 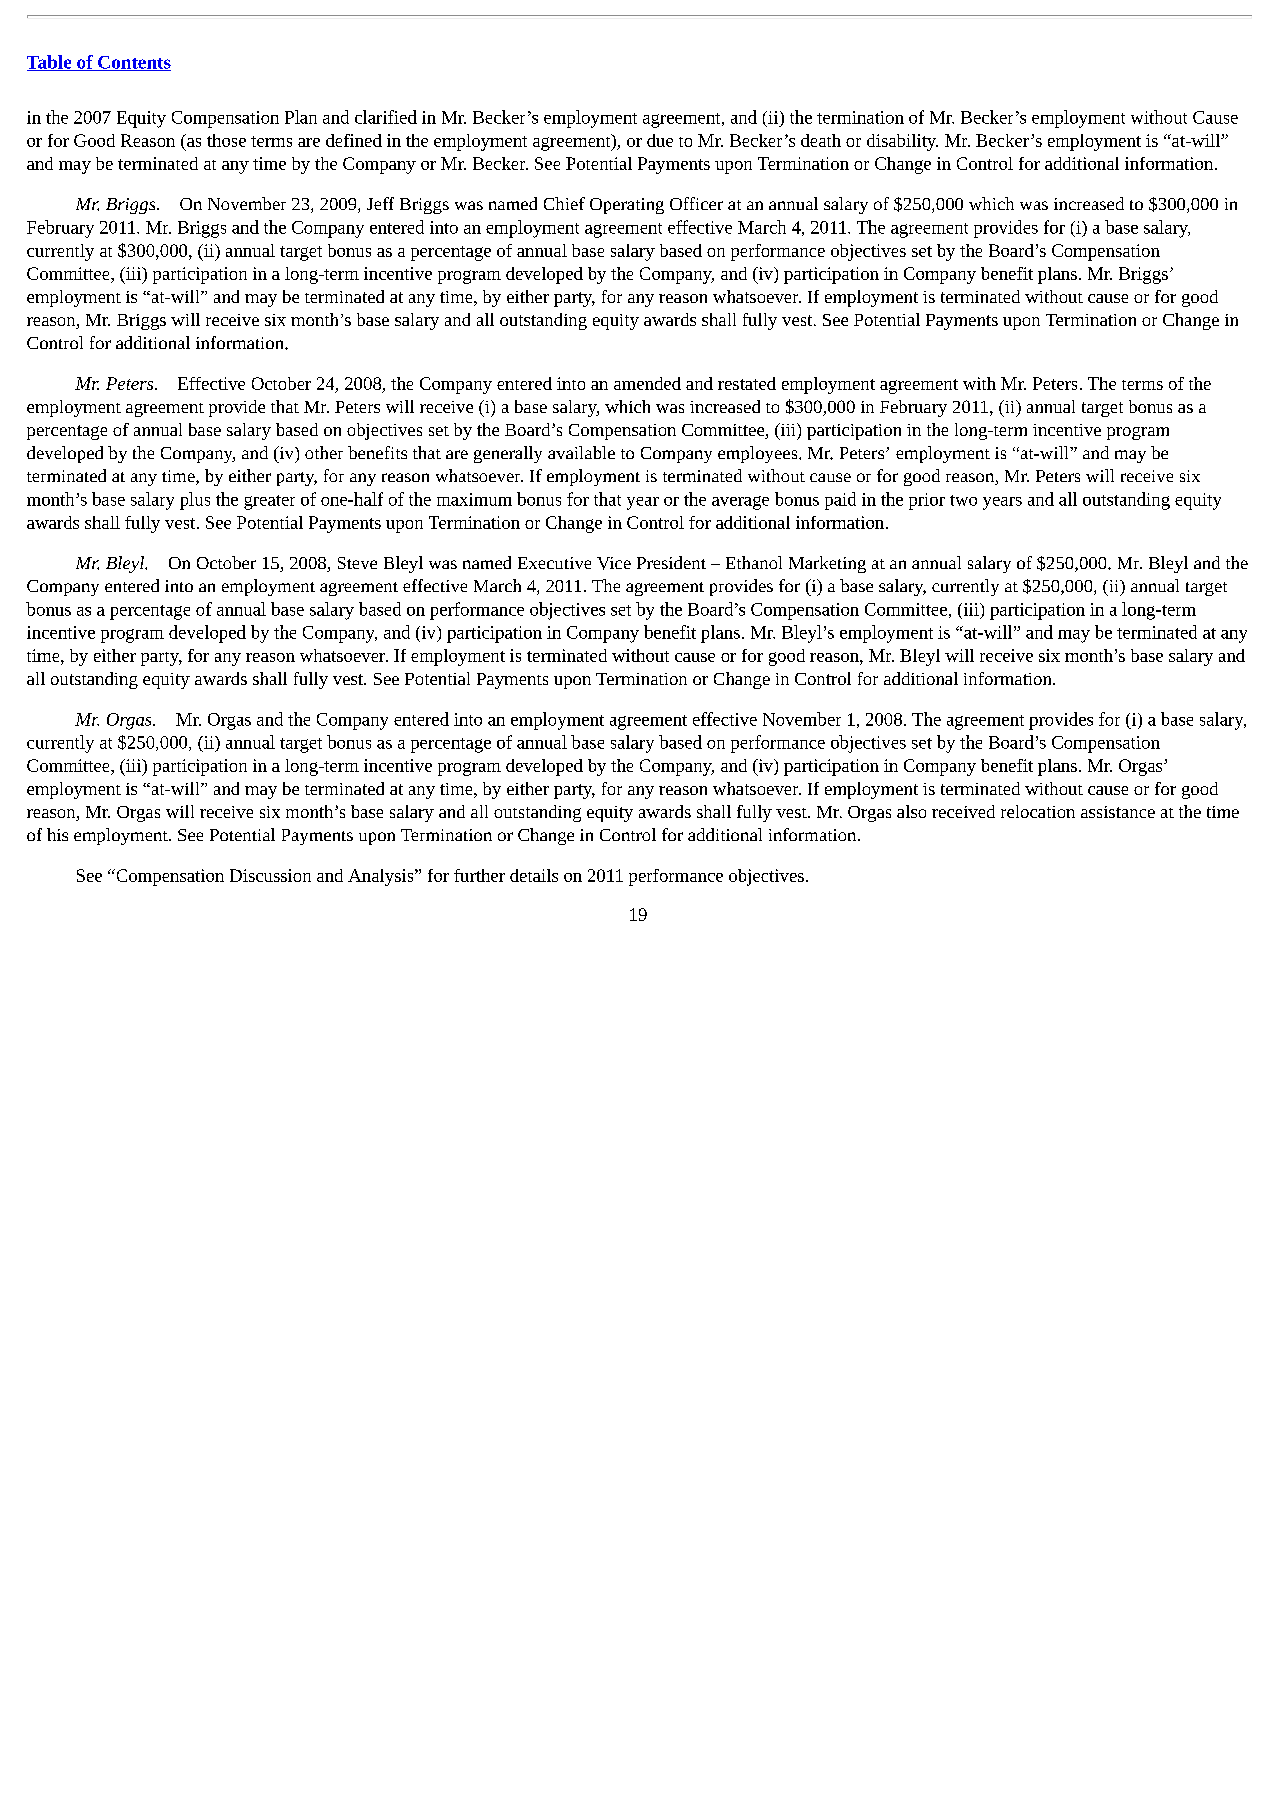 What do you see at coordinates (195, 501) in the image?
I see `plus` at bounding box center [195, 501].
